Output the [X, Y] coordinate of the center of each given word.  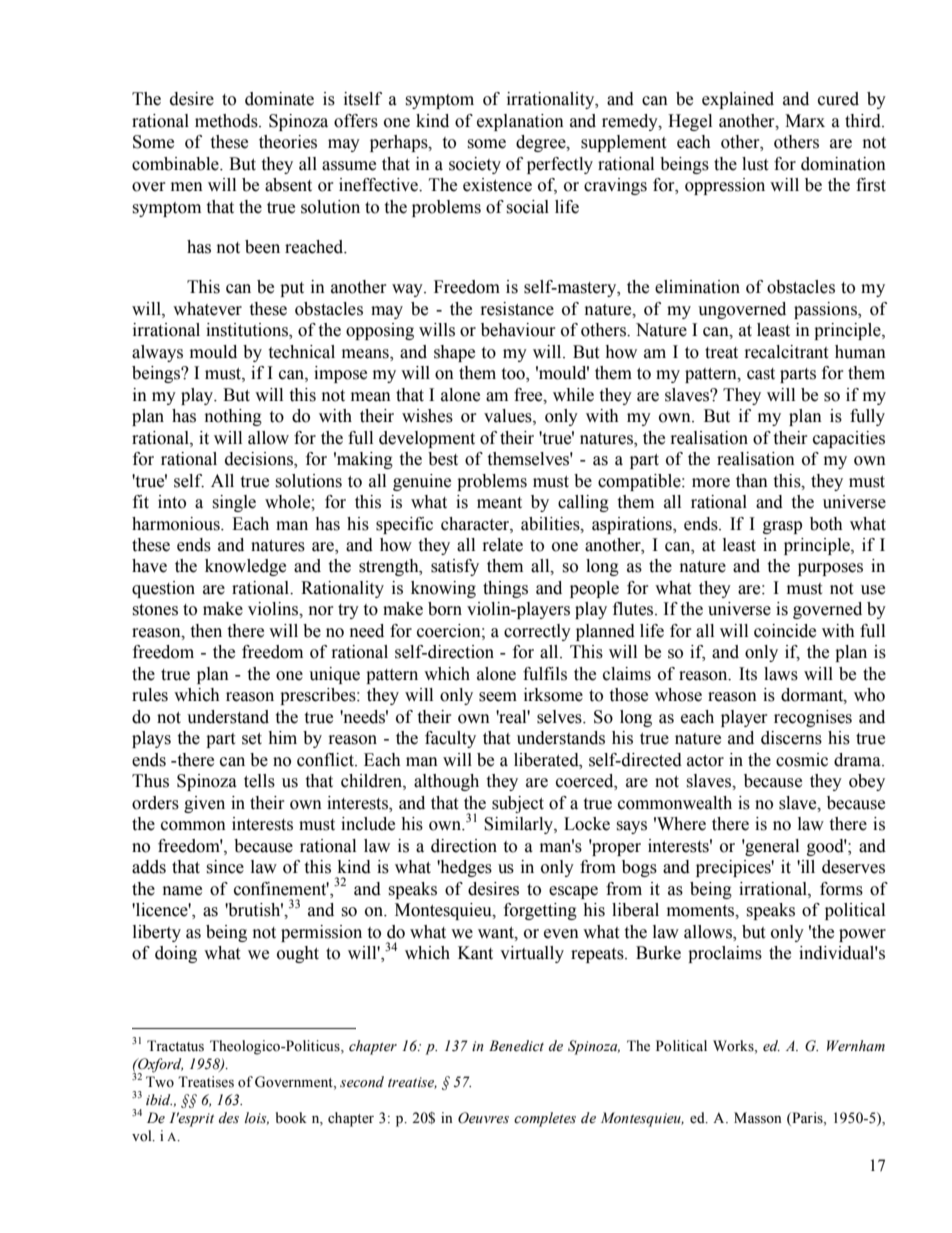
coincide [785, 631]
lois [257, 1118]
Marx [805, 121]
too [514, 375]
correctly [537, 632]
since [225, 867]
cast [761, 374]
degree [542, 143]
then [206, 631]
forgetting [540, 911]
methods [227, 121]
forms [841, 889]
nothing [233, 417]
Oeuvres [483, 1118]
